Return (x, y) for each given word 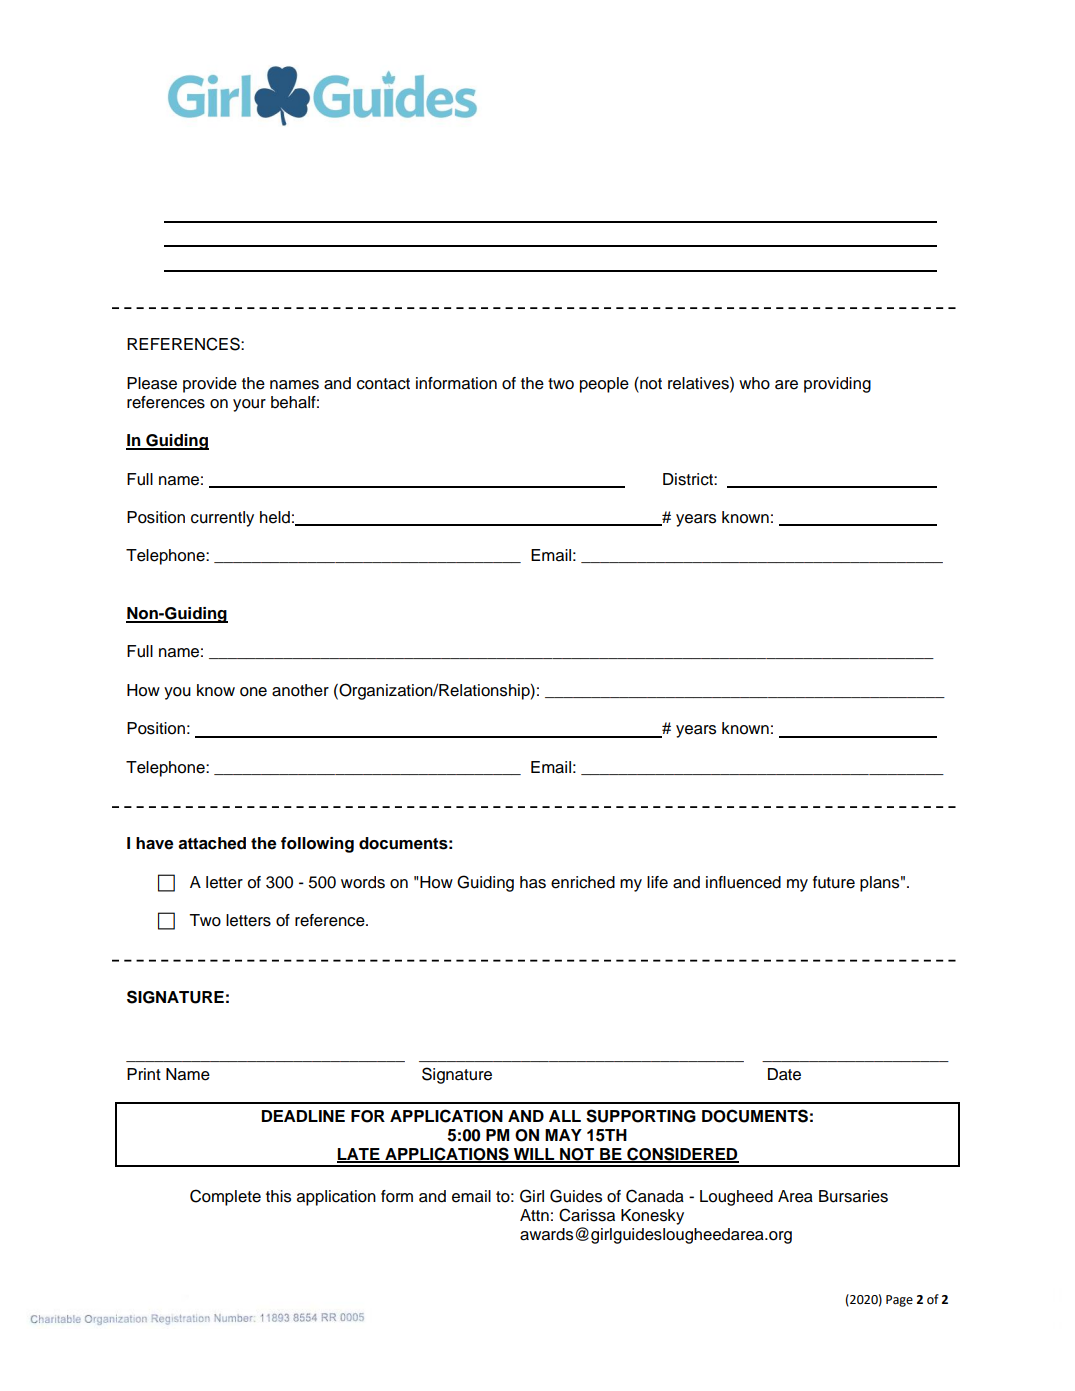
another (300, 690)
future (834, 882)
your (249, 405)
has (533, 882)
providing (837, 385)
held (275, 517)
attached (212, 843)
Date (784, 1074)
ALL (565, 1116)
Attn (534, 1215)
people (604, 385)
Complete (225, 1197)
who (754, 383)
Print (144, 1074)
